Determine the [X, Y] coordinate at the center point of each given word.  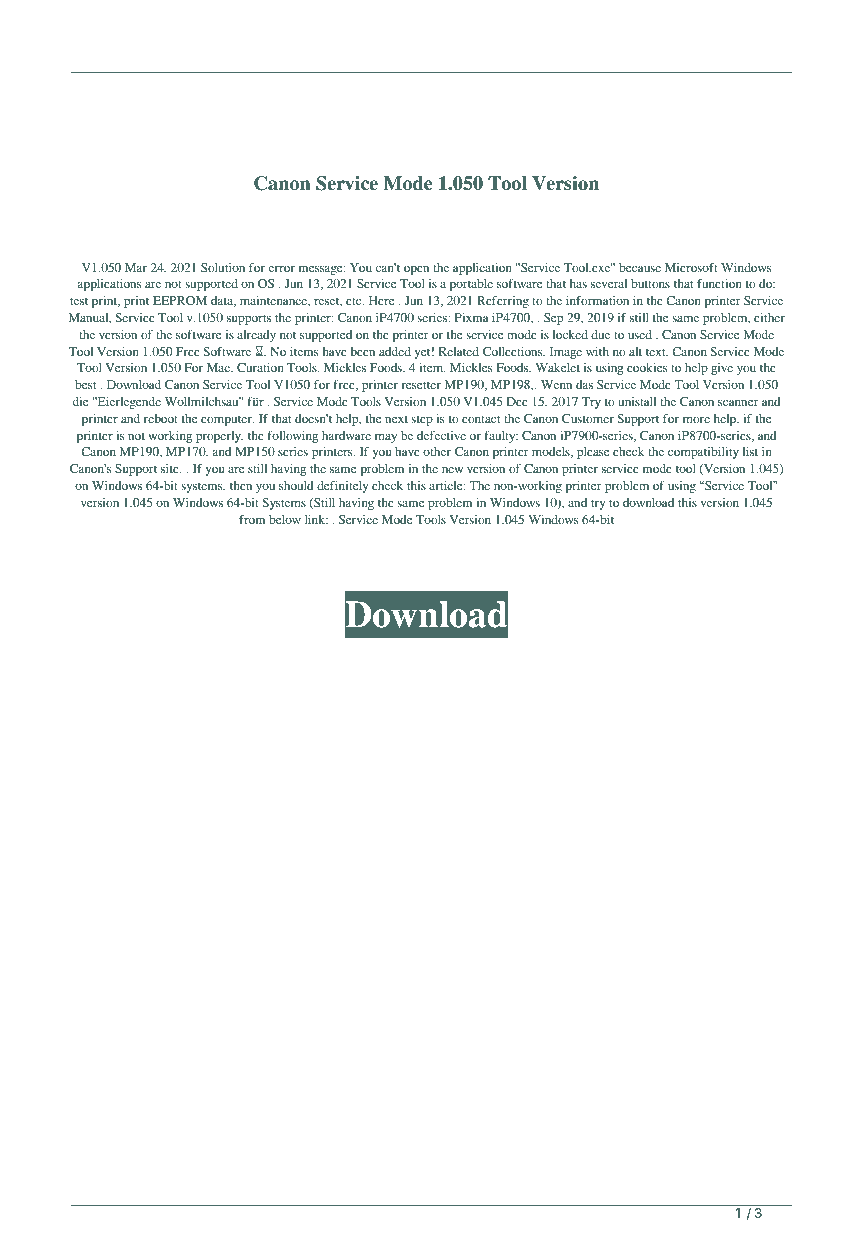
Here [381, 300]
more [696, 420]
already [256, 336]
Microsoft [691, 267]
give [722, 369]
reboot [161, 418]
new [452, 470]
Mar [136, 267]
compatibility [703, 453]
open [416, 270]
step [422, 420]
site [171, 468]
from [252, 519]
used [640, 334]
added [395, 351]
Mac [219, 367]
